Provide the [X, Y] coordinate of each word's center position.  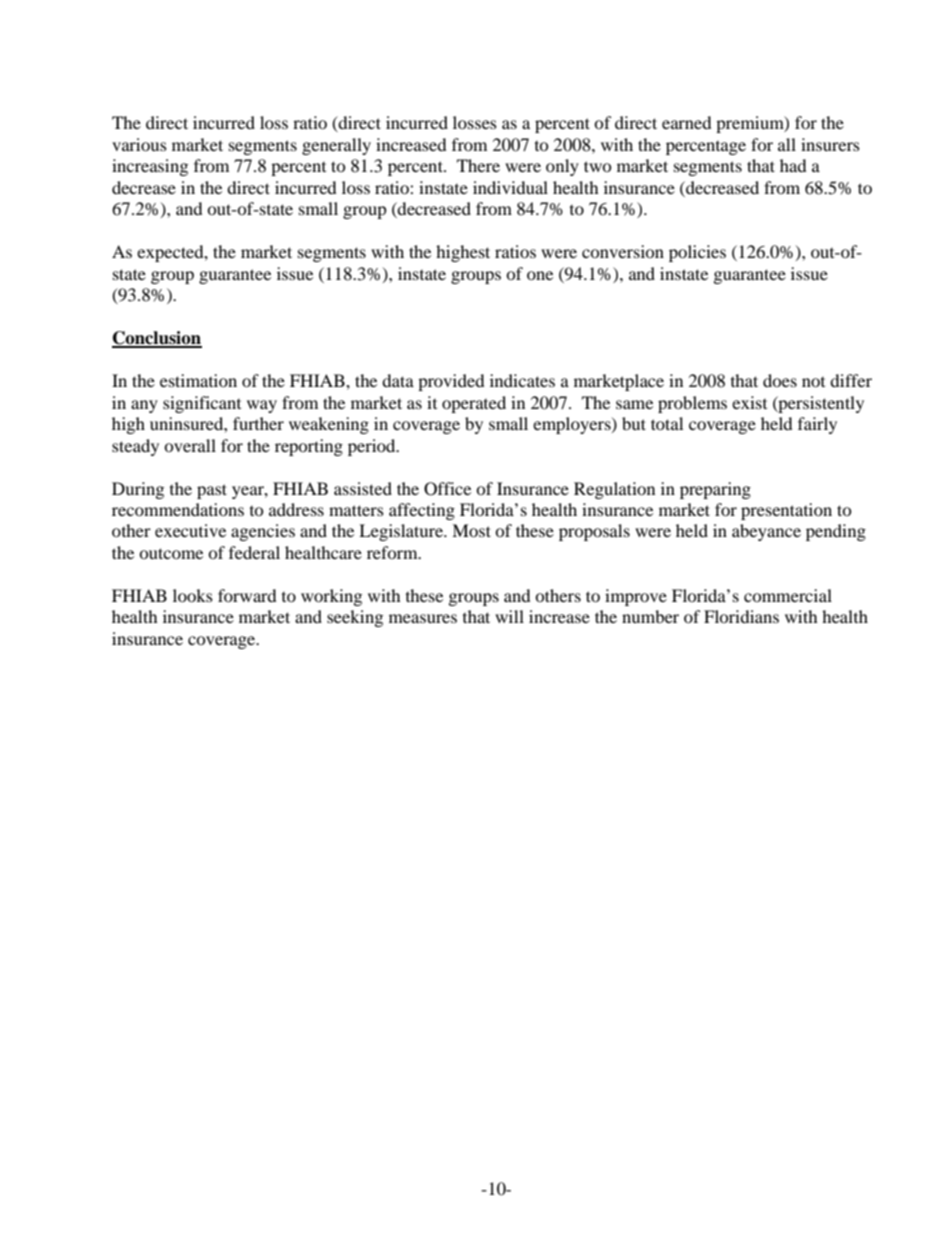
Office [447, 489]
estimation [198, 380]
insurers [830, 144]
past [212, 491]
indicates [522, 380]
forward [247, 595]
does [780, 380]
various [139, 144]
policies [697, 253]
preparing [715, 490]
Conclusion [157, 339]
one [540, 275]
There [478, 165]
